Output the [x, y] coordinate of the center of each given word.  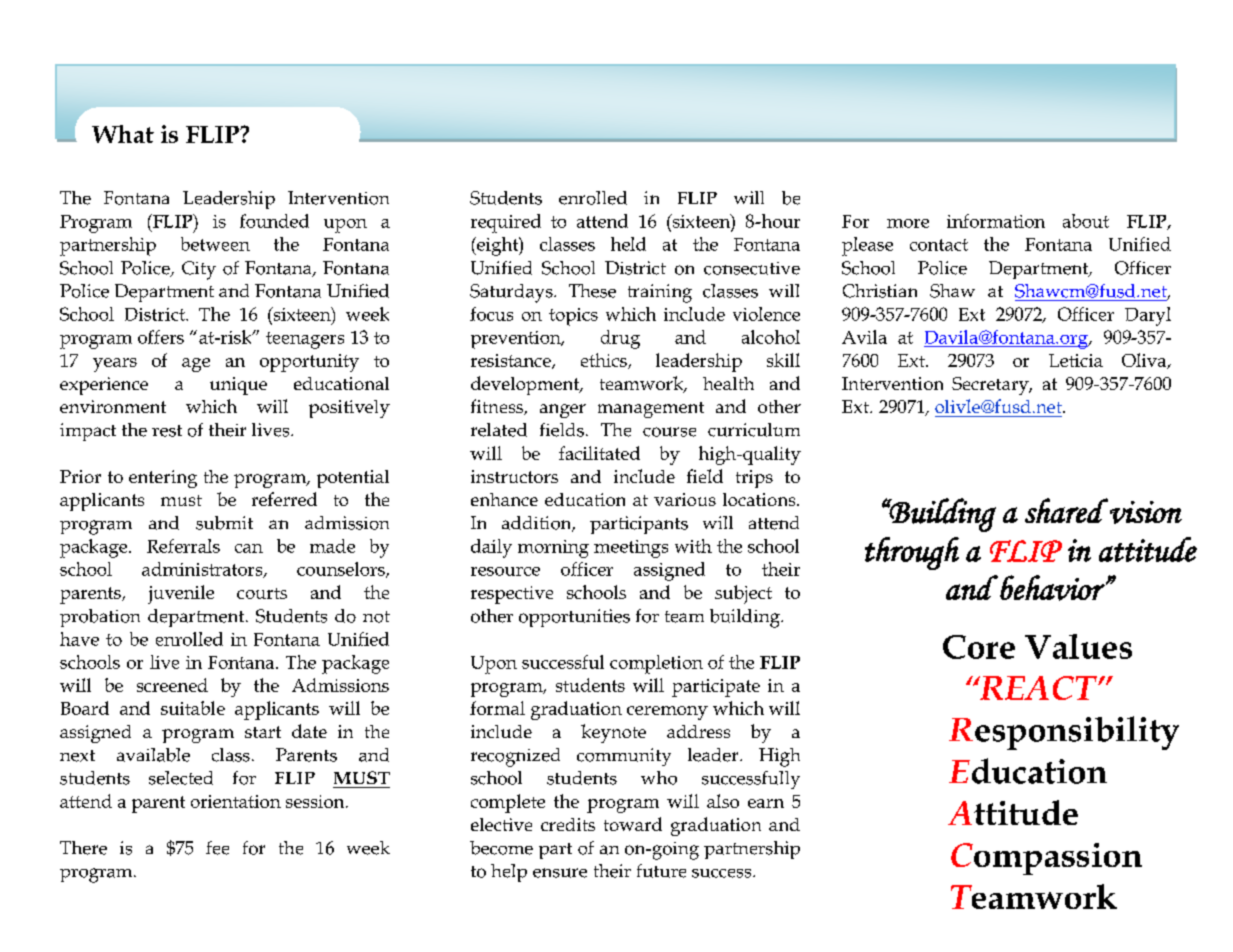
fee [217, 848]
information [996, 221]
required [506, 223]
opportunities [574, 618]
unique [238, 386]
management [651, 410]
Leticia [1076, 360]
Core [979, 647]
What [123, 134]
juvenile [181, 594]
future [661, 871]
